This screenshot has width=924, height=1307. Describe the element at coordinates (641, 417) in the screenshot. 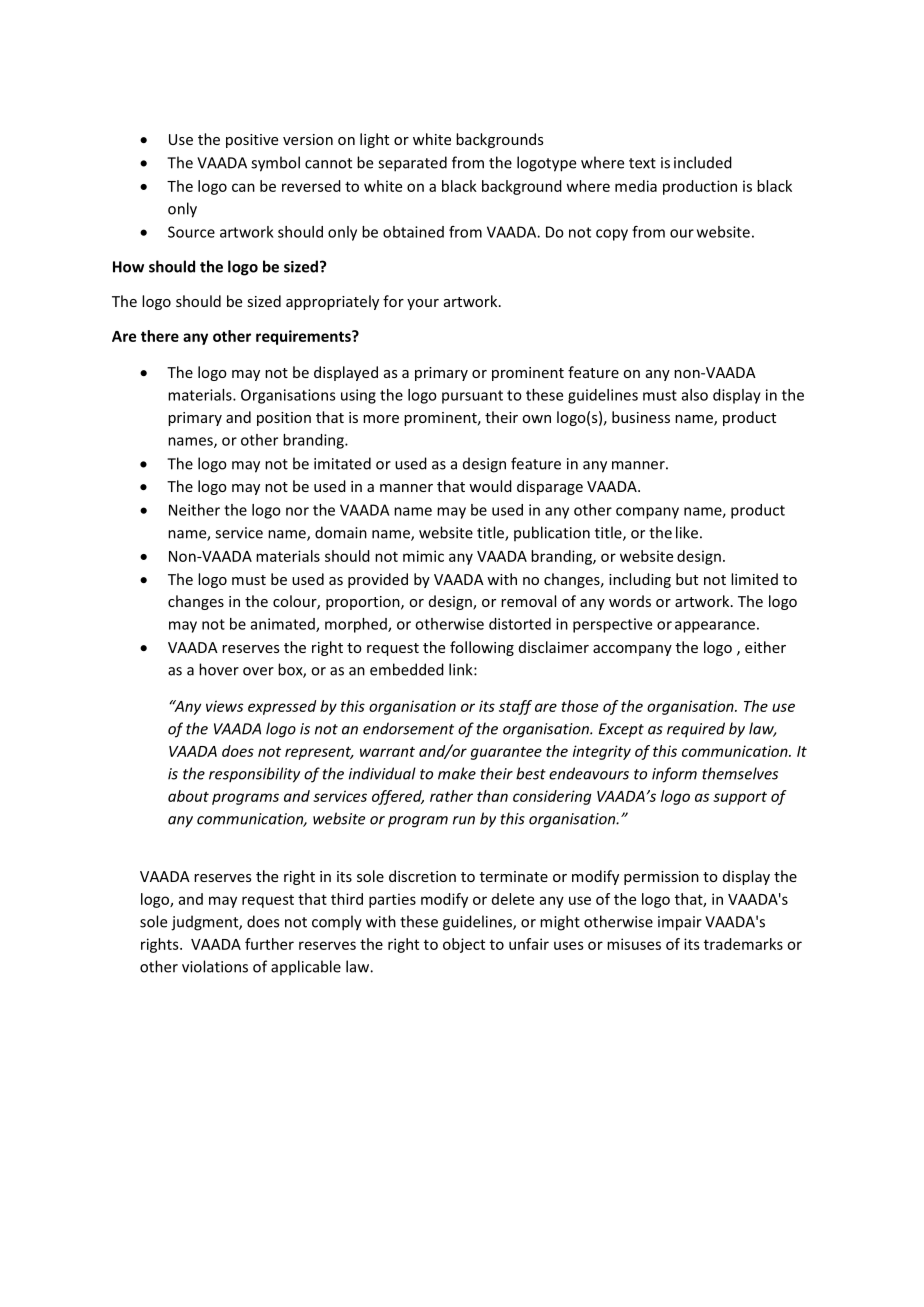

I see `business` at that location.
